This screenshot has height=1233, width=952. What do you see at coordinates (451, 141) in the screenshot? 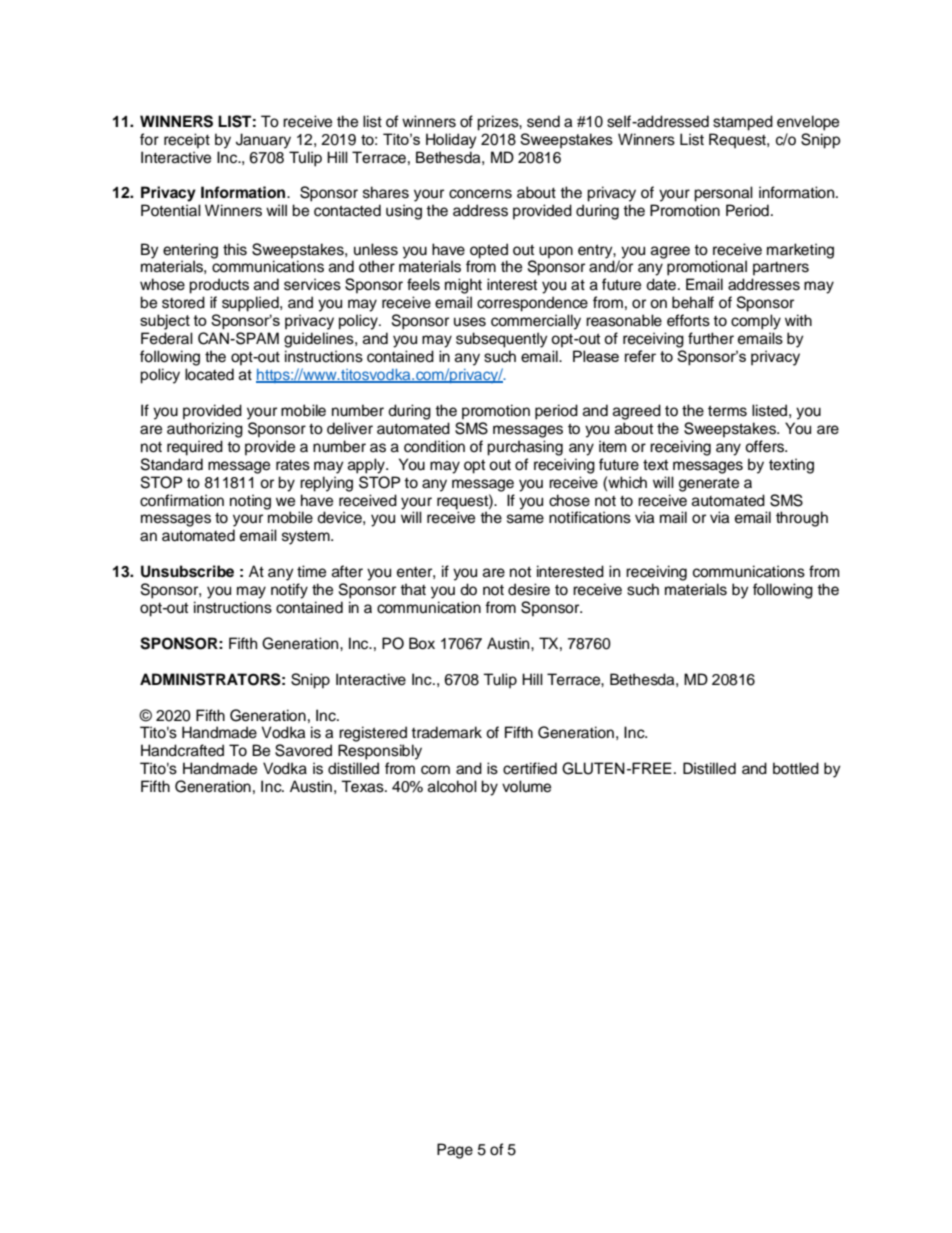
I see `Holiday` at bounding box center [451, 141].
